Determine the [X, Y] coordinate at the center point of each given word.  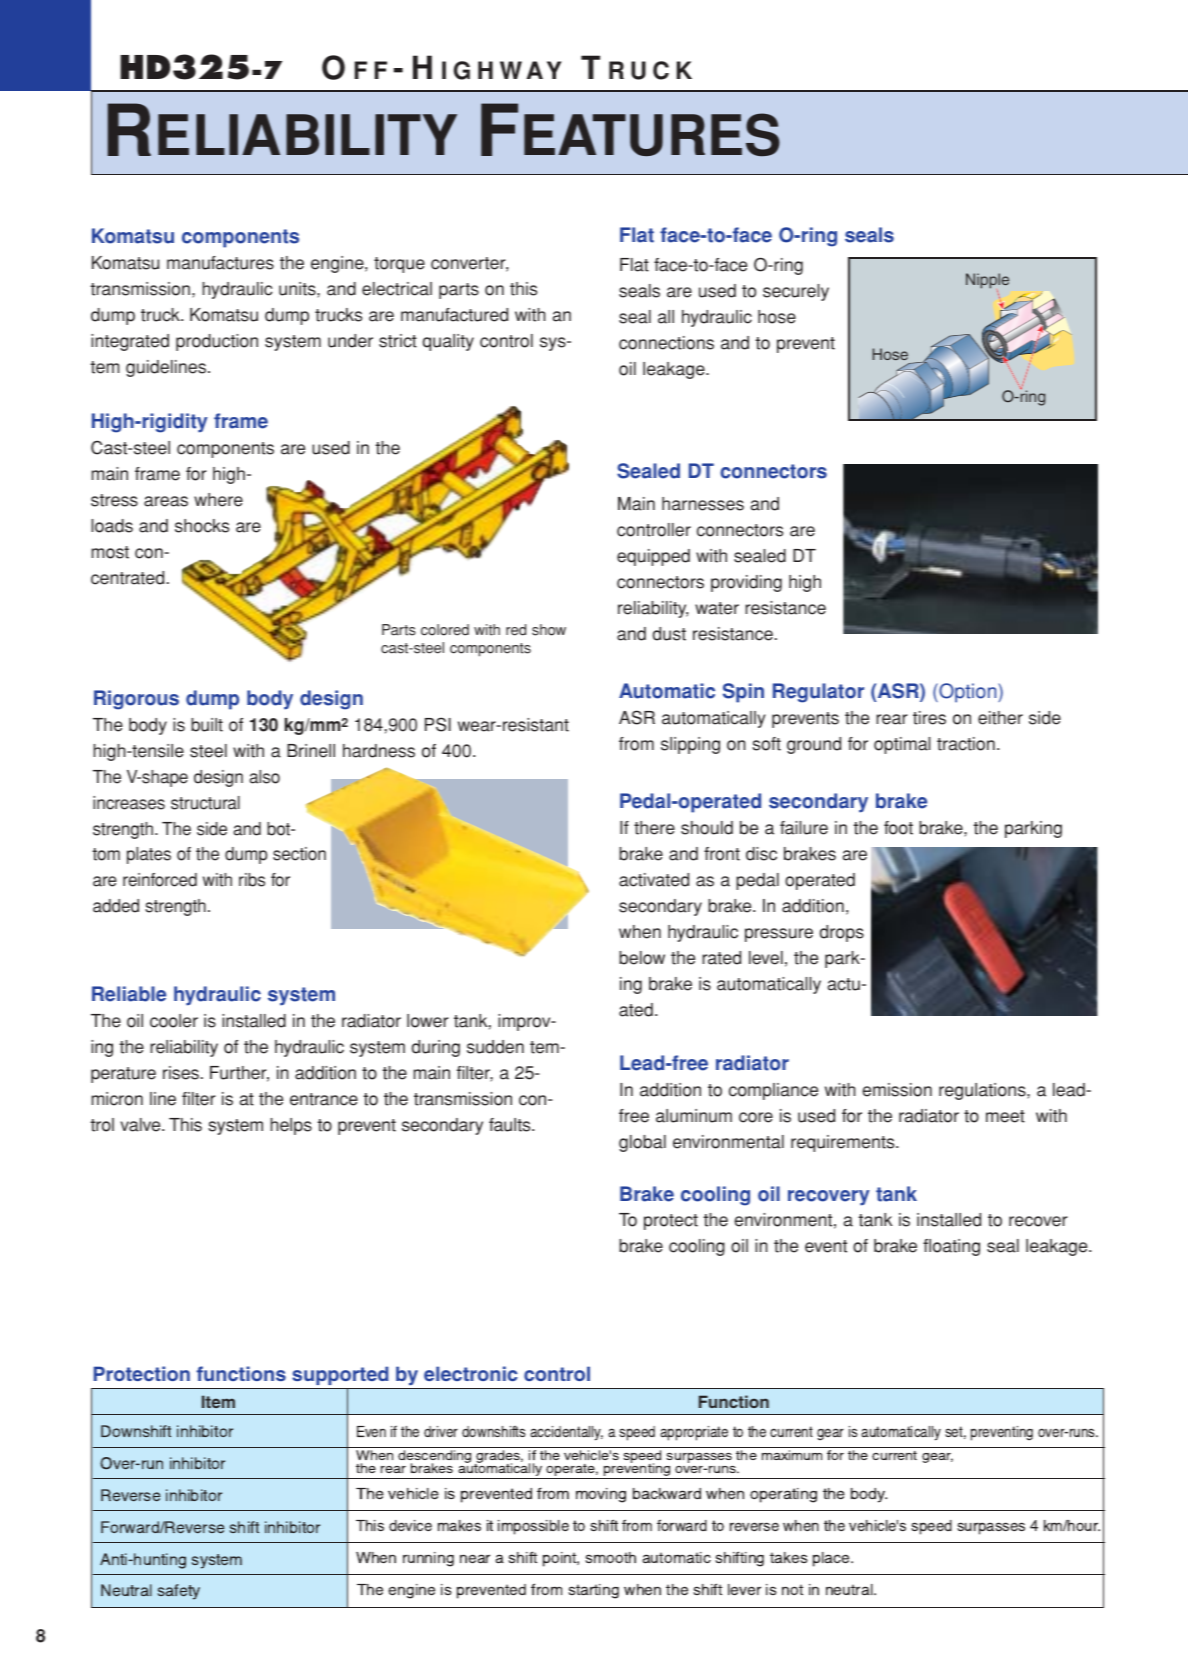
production [217, 342]
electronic [471, 1373]
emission [897, 1090]
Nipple [987, 282]
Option [968, 693]
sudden [495, 1047]
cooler [174, 1021]
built [207, 725]
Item [218, 1401]
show [549, 630]
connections [666, 343]
